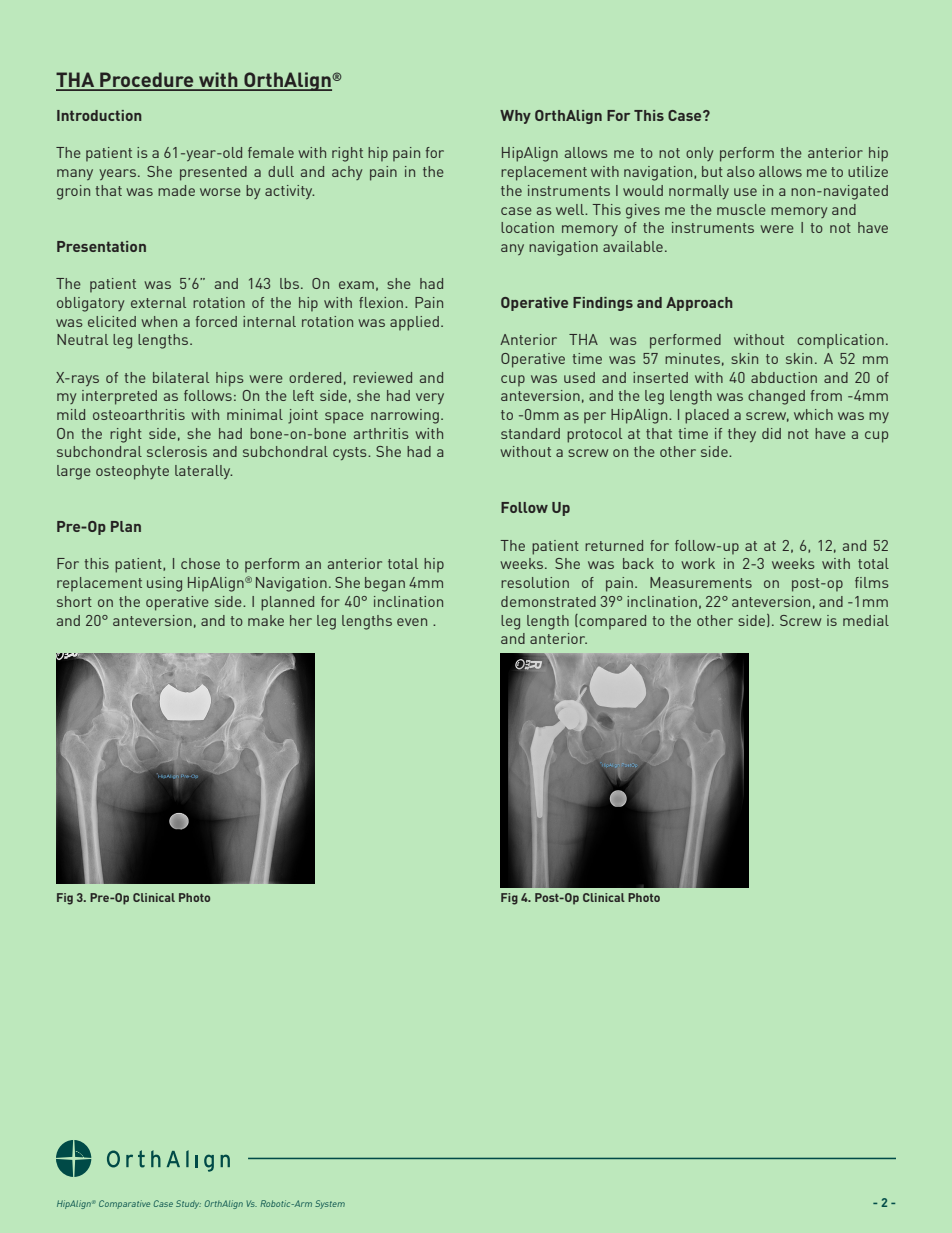  I want to click on using, so click(164, 584).
